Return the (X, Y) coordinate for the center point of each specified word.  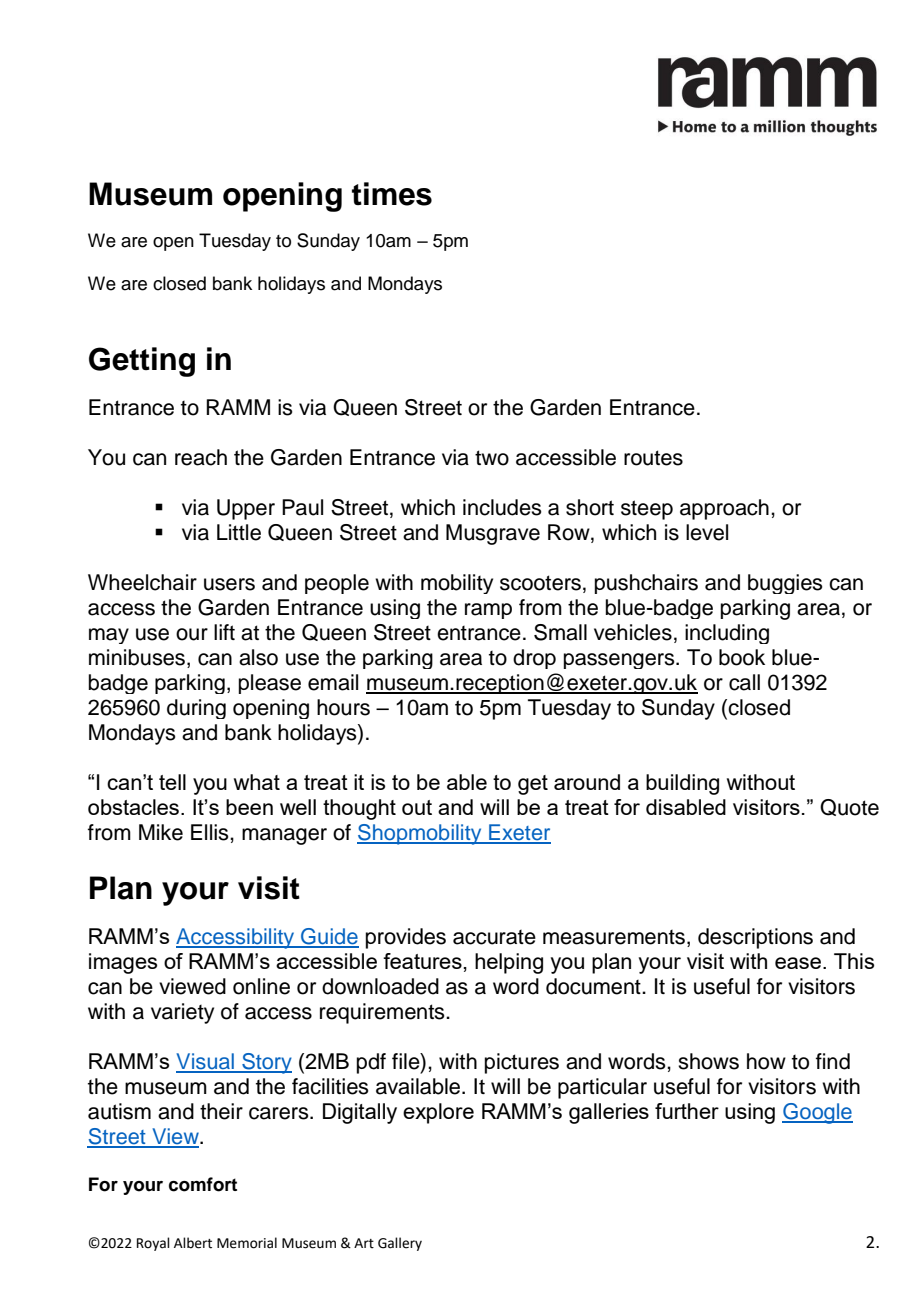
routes (653, 458)
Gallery (400, 1244)
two (492, 458)
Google (817, 1113)
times (392, 194)
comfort (203, 1184)
